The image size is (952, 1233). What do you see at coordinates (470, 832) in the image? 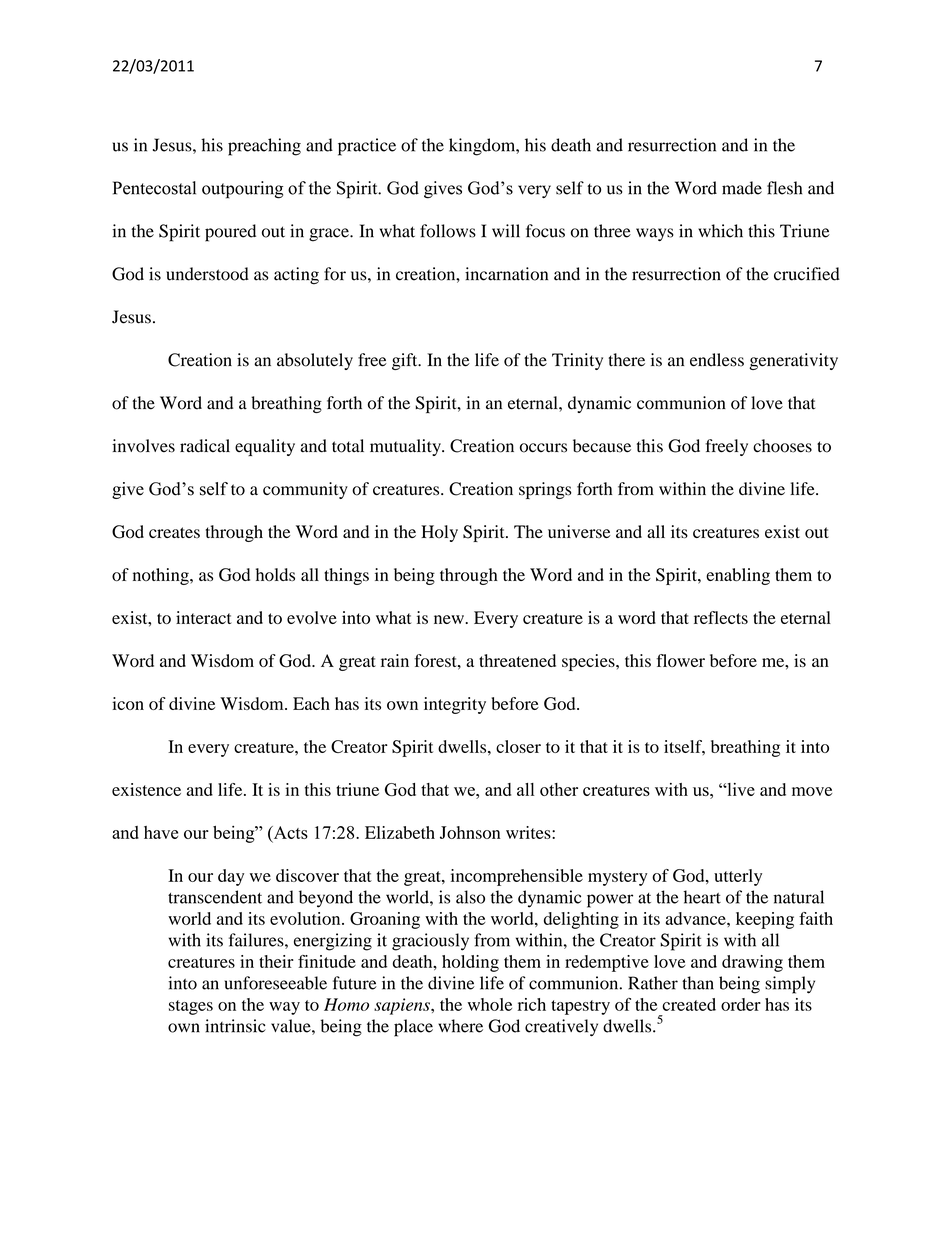
I see `Johnson` at bounding box center [470, 832].
